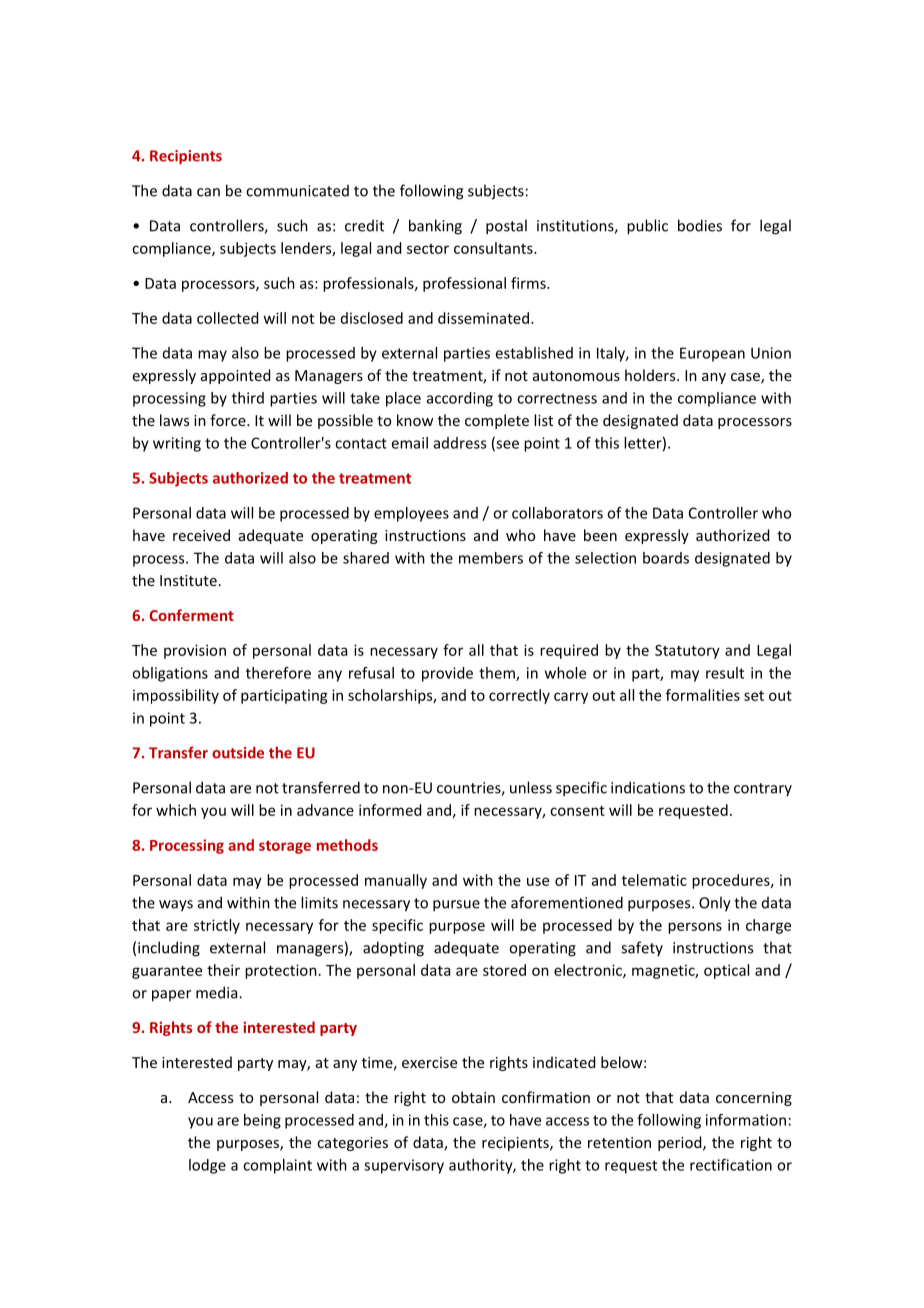 The image size is (924, 1308). I want to click on members, so click(491, 558).
